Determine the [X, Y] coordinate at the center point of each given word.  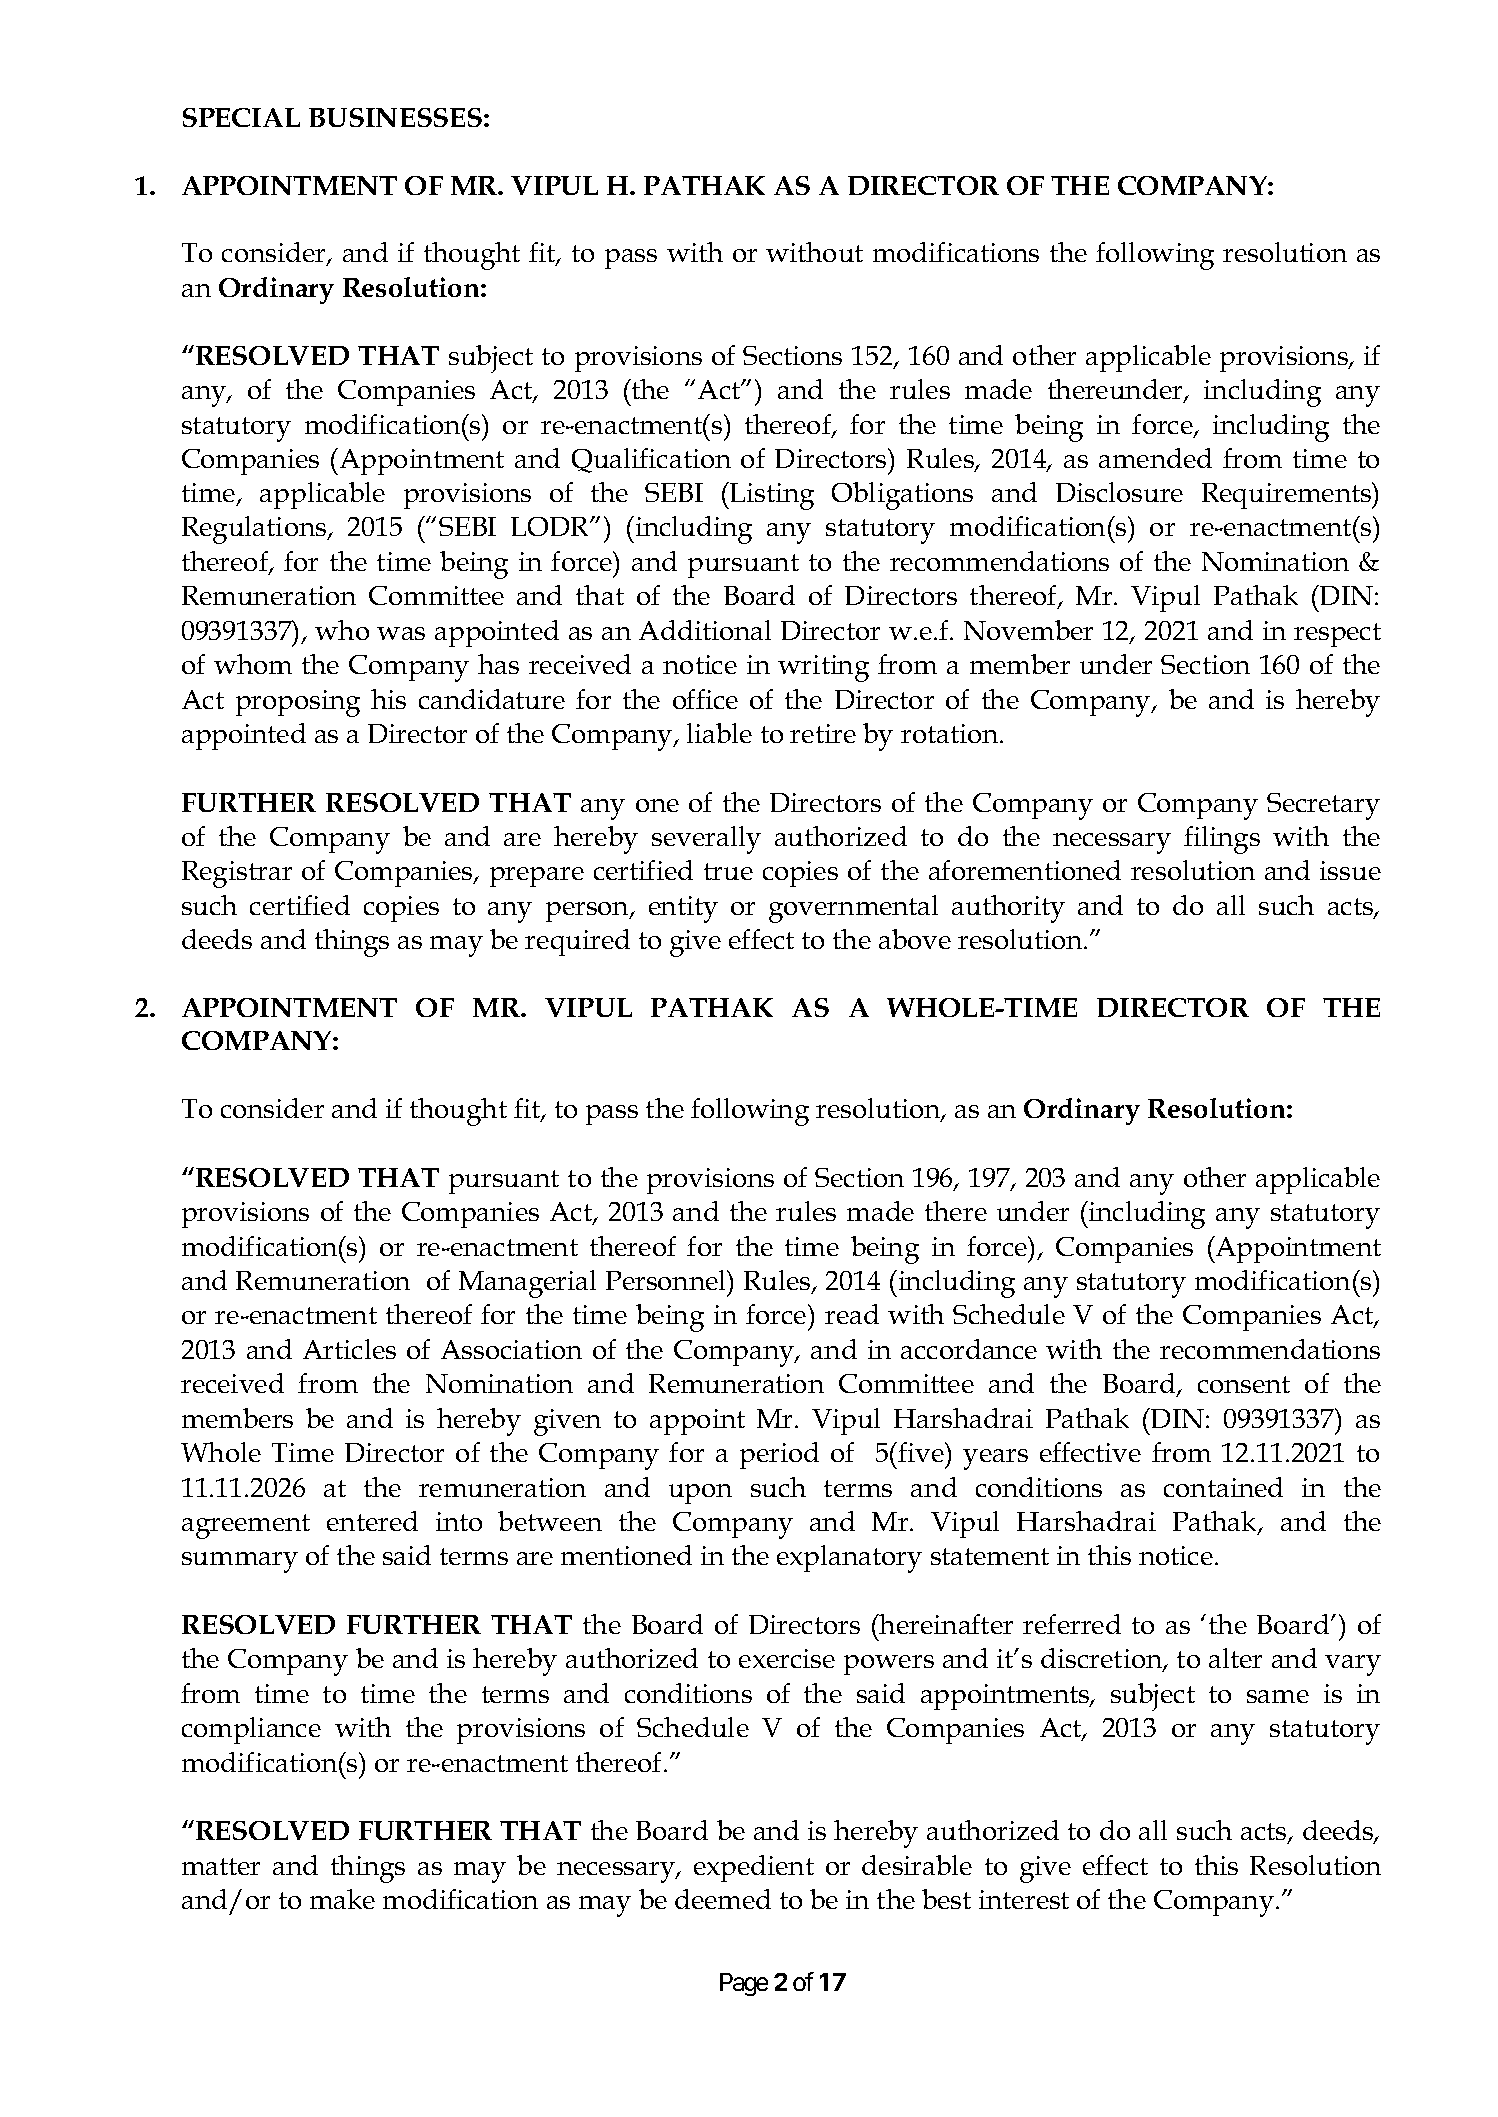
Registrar [237, 874]
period [779, 1455]
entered [372, 1521]
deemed [723, 1899]
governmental [853, 909]
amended [1155, 458]
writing [823, 668]
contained [1223, 1487]
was [401, 633]
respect [1337, 635]
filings [1222, 840]
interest [1024, 1899]
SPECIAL [241, 117]
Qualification [651, 460]
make [342, 1899]
